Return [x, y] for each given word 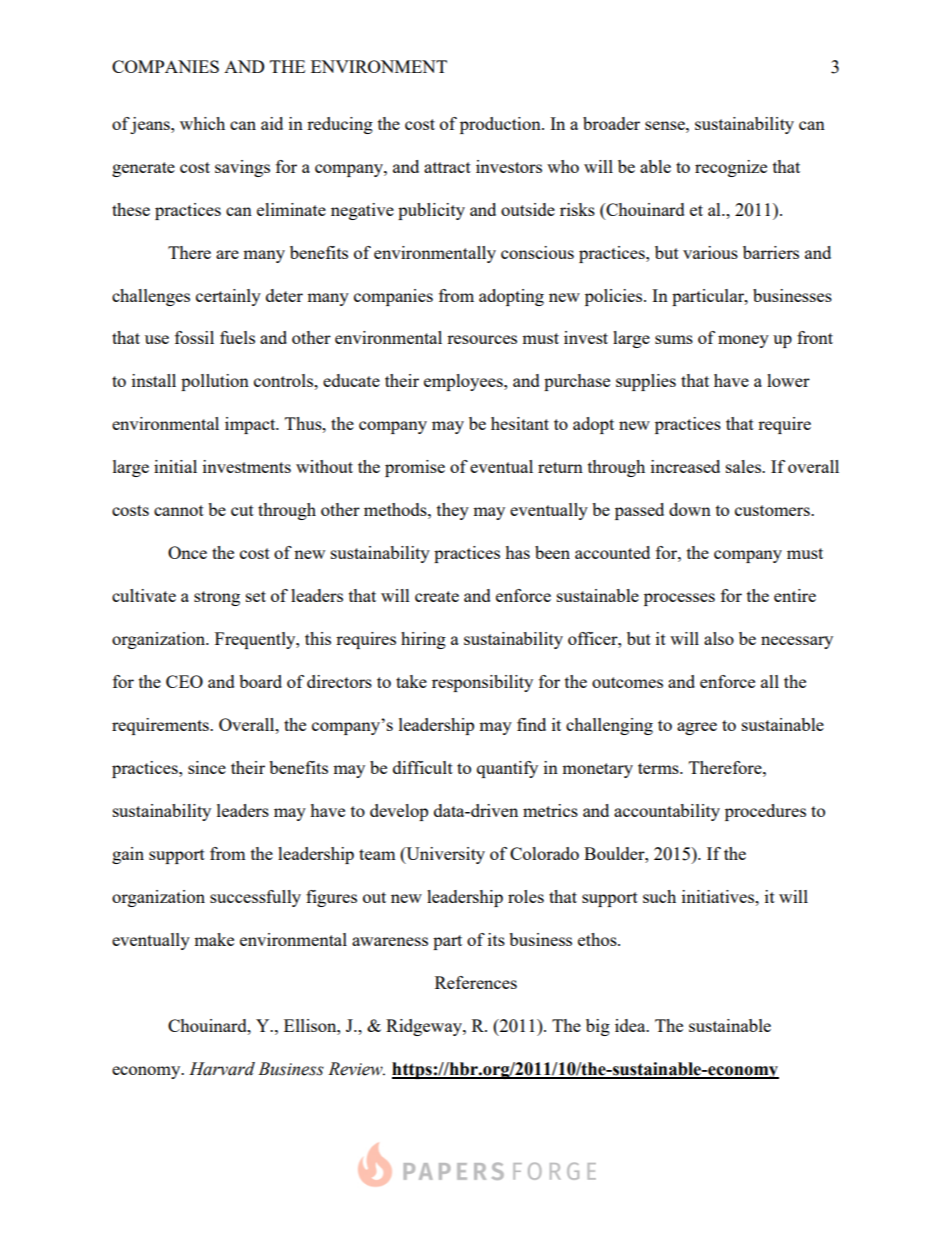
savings [242, 168]
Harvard [222, 1069]
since [207, 767]
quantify [507, 769]
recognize [731, 168]
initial [175, 466]
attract [447, 167]
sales [744, 466]
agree [697, 728]
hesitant [520, 423]
